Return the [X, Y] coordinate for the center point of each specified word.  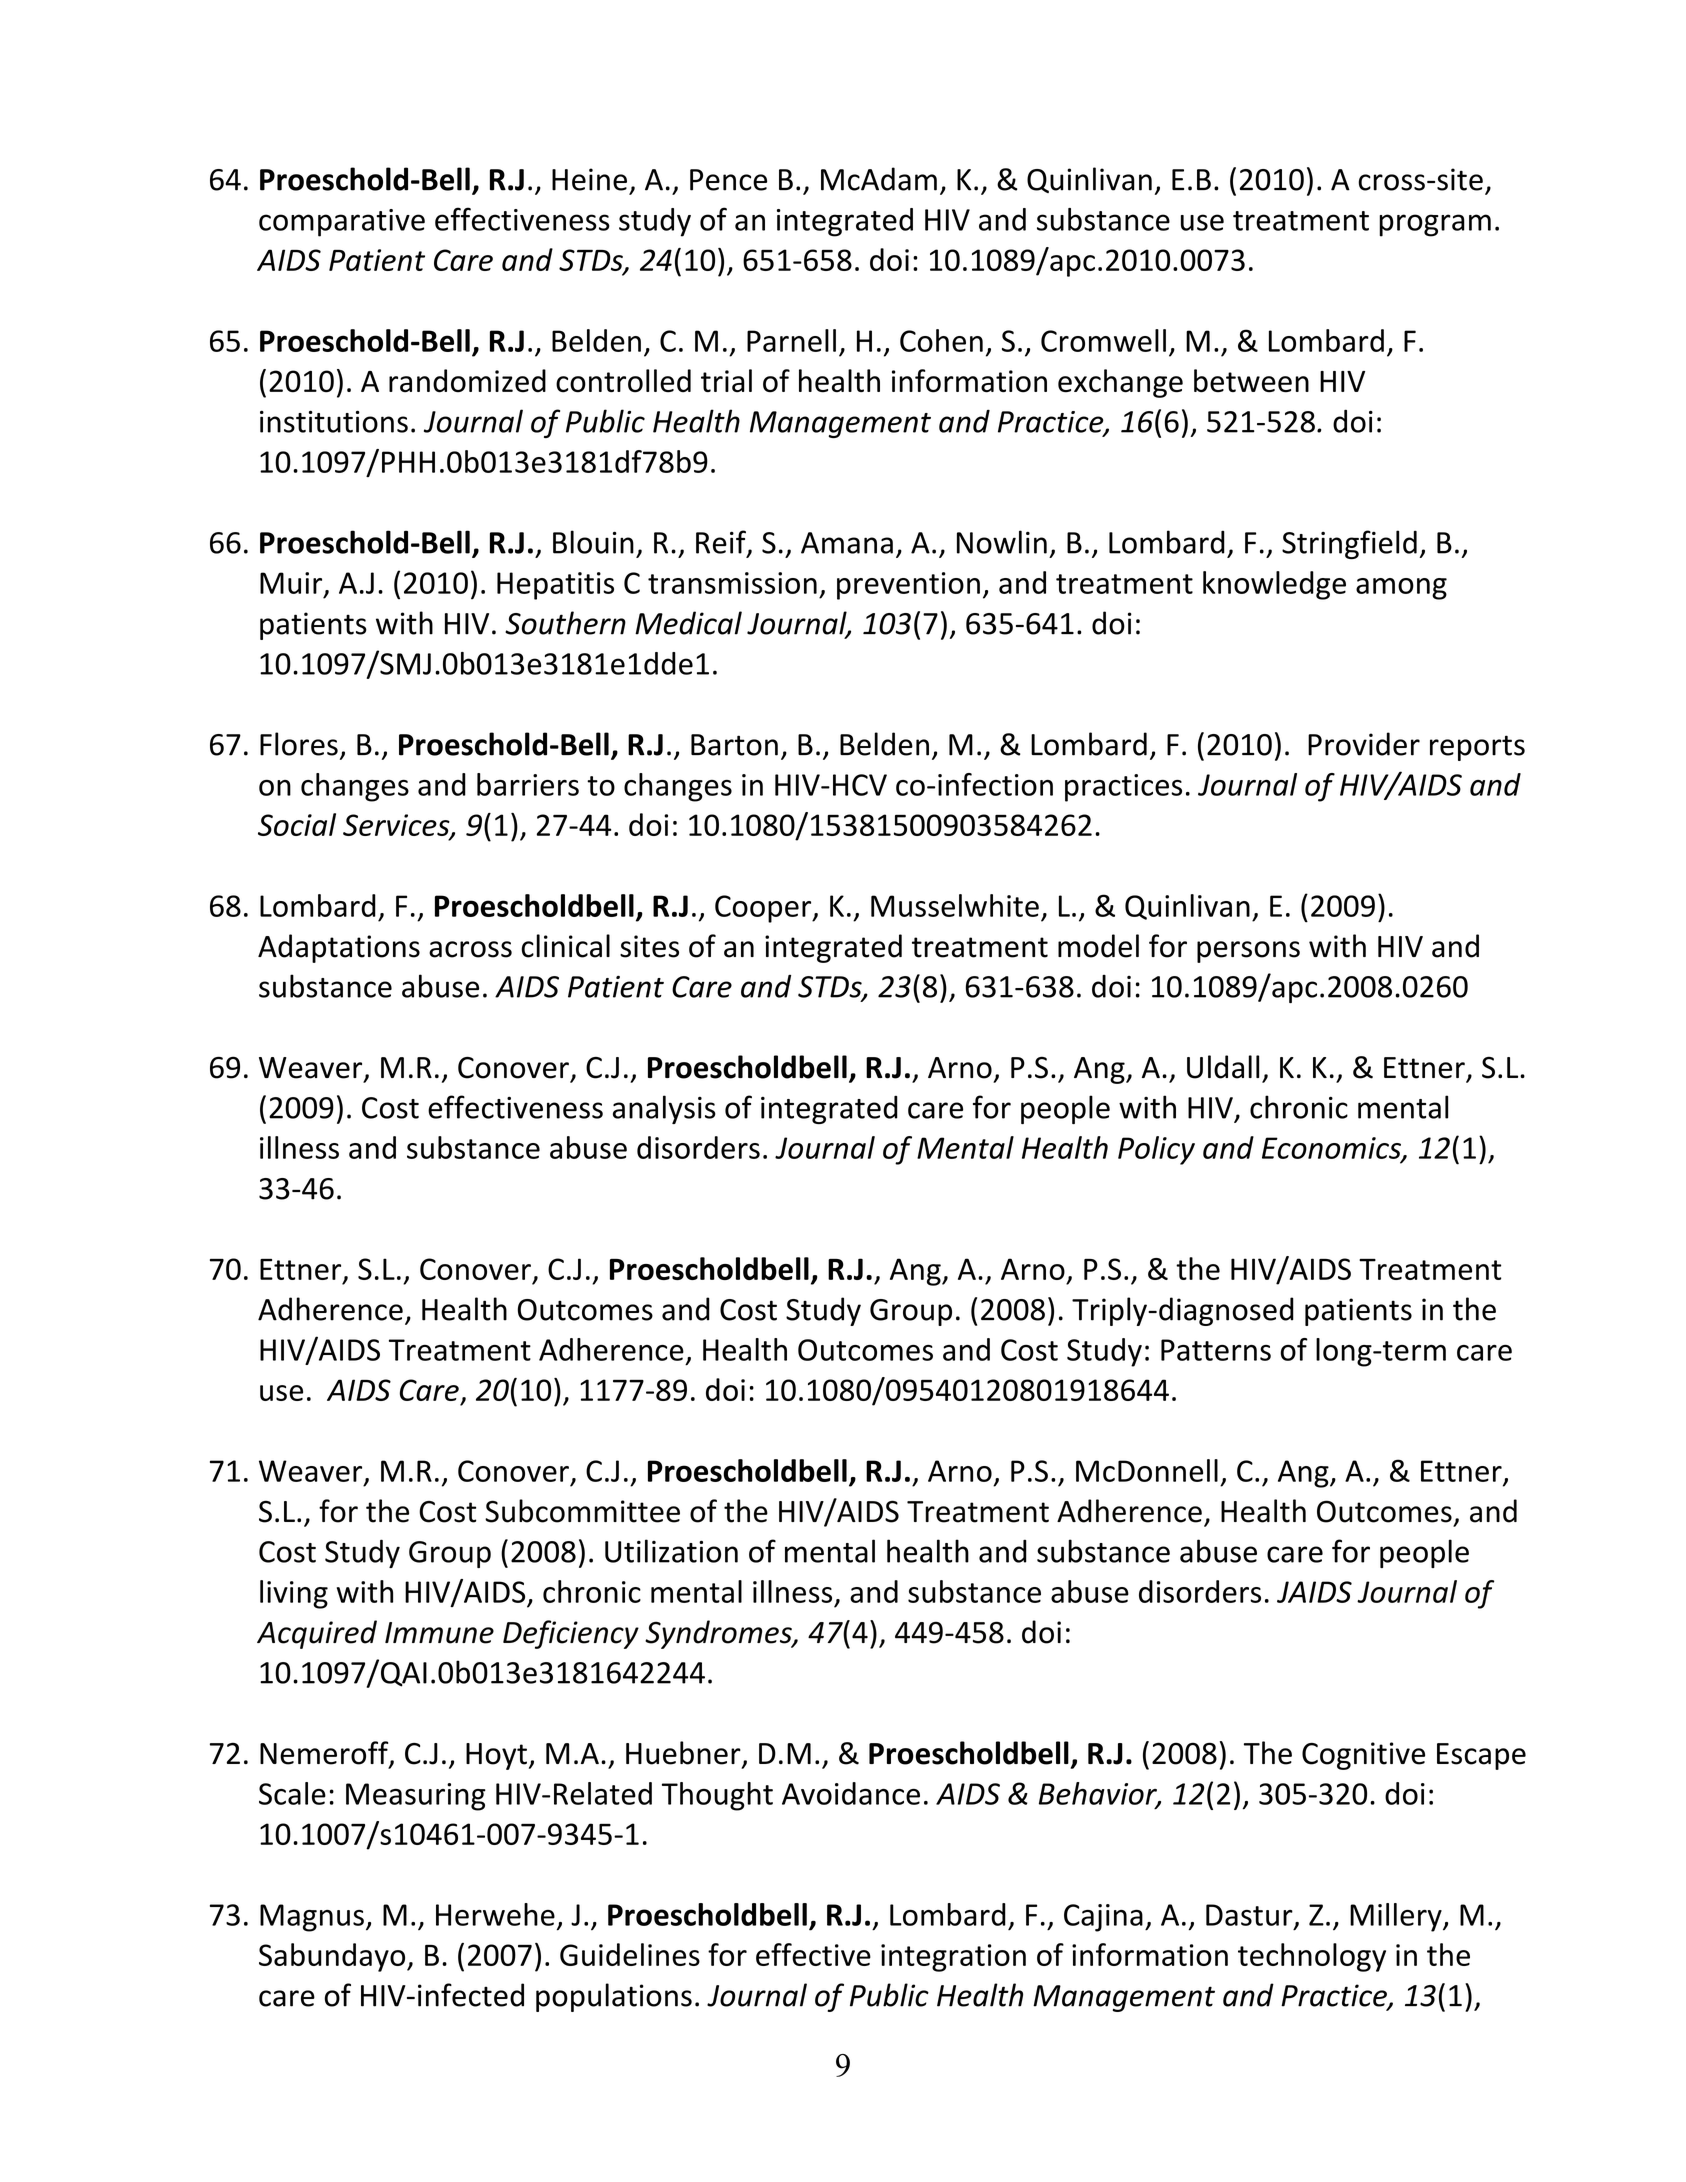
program [1435, 225]
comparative [342, 223]
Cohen [941, 340]
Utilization [671, 1551]
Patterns [1216, 1350]
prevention [908, 586]
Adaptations [339, 948]
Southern [565, 623]
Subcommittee [582, 1511]
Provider [1364, 744]
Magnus [312, 1918]
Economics [1332, 1149]
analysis [664, 1109]
